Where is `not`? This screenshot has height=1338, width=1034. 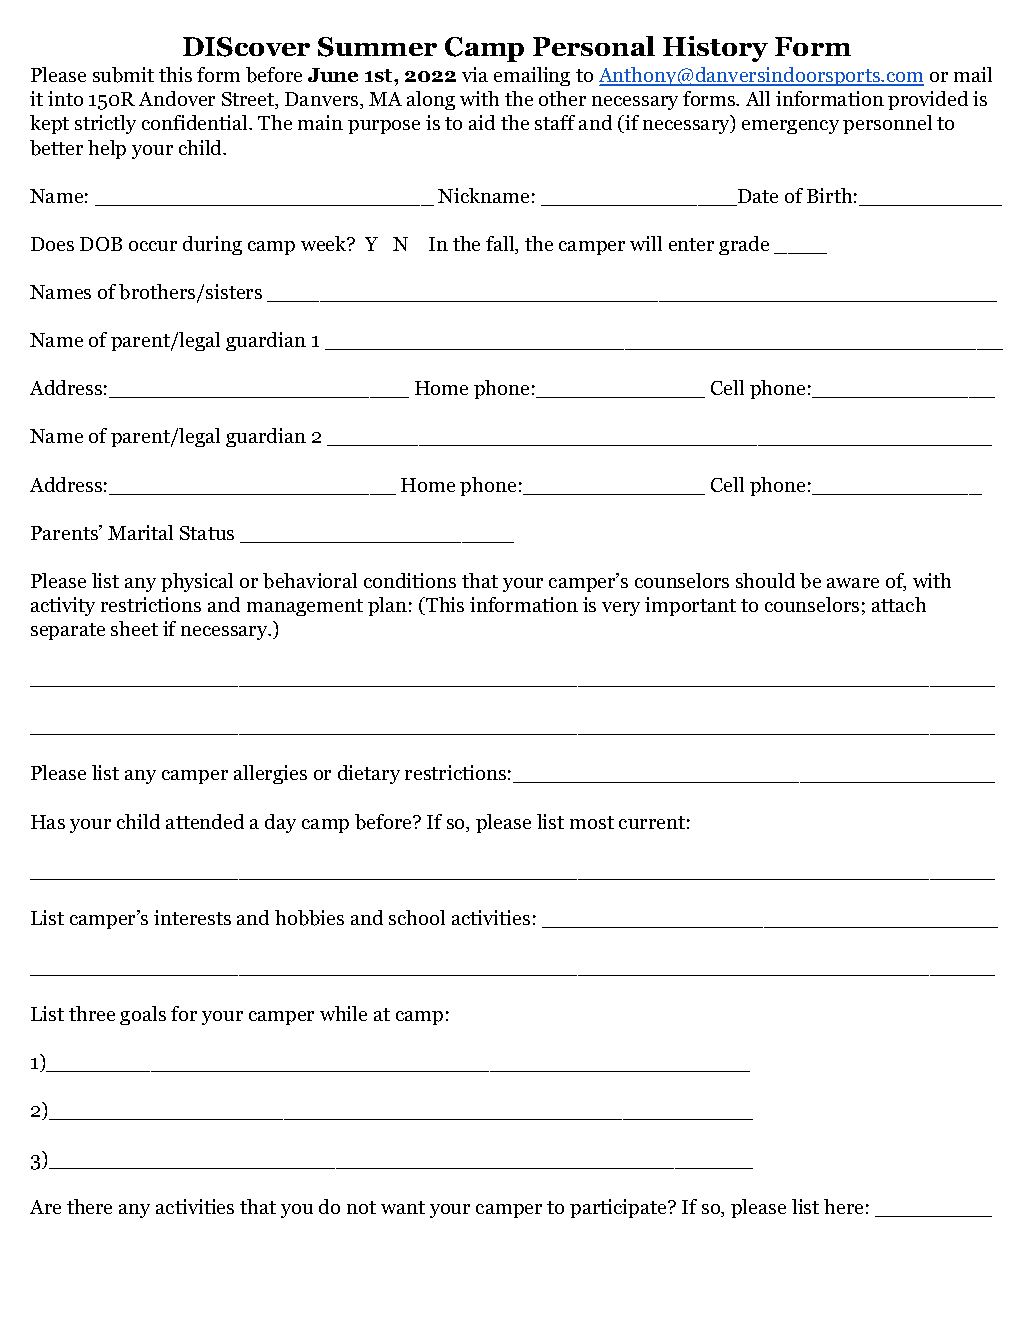
not is located at coordinates (361, 1207).
